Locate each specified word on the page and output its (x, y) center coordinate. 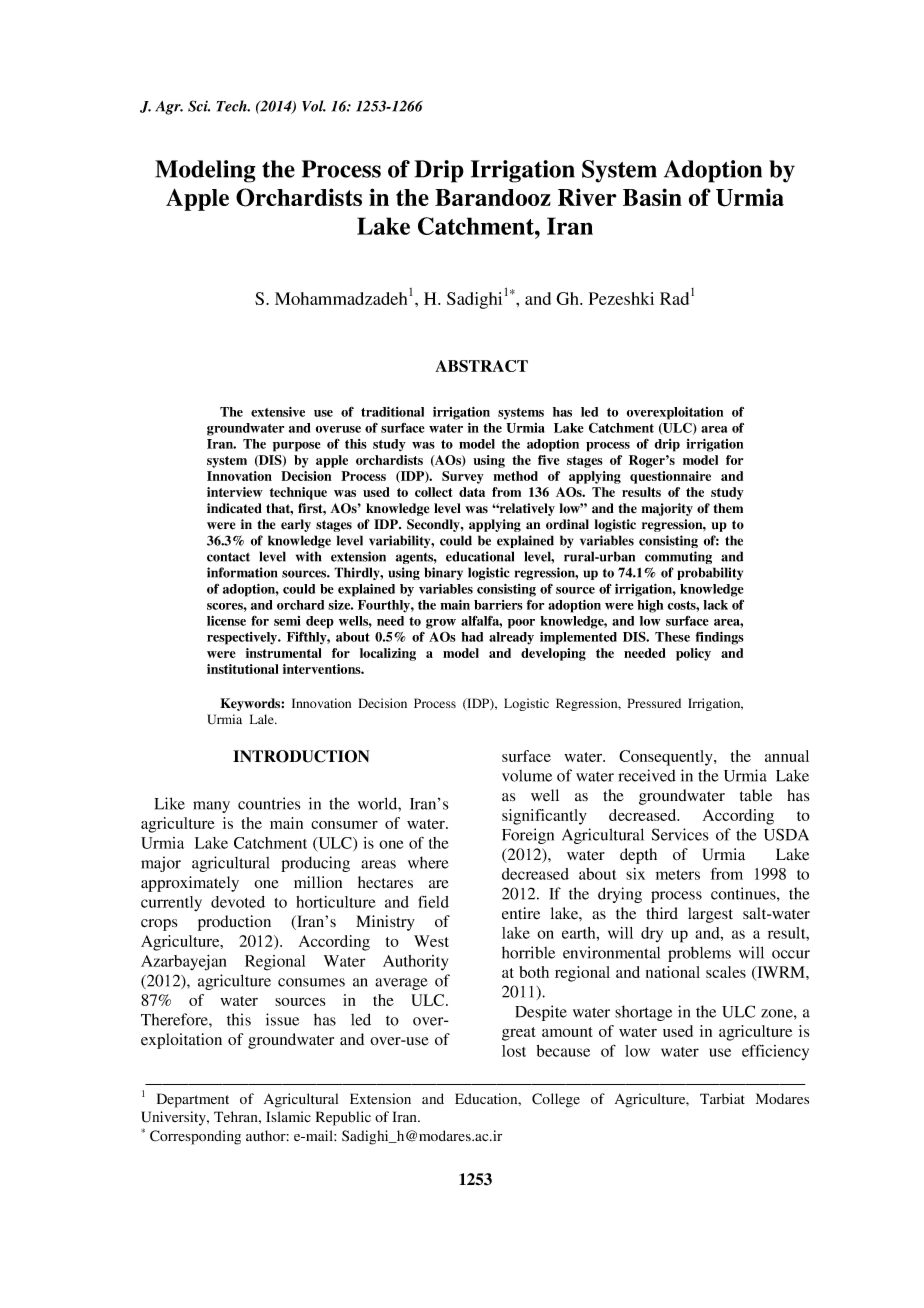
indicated (234, 508)
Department (193, 1100)
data (472, 492)
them (728, 508)
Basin (652, 197)
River (587, 197)
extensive (278, 412)
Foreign (528, 836)
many (211, 807)
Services (679, 834)
